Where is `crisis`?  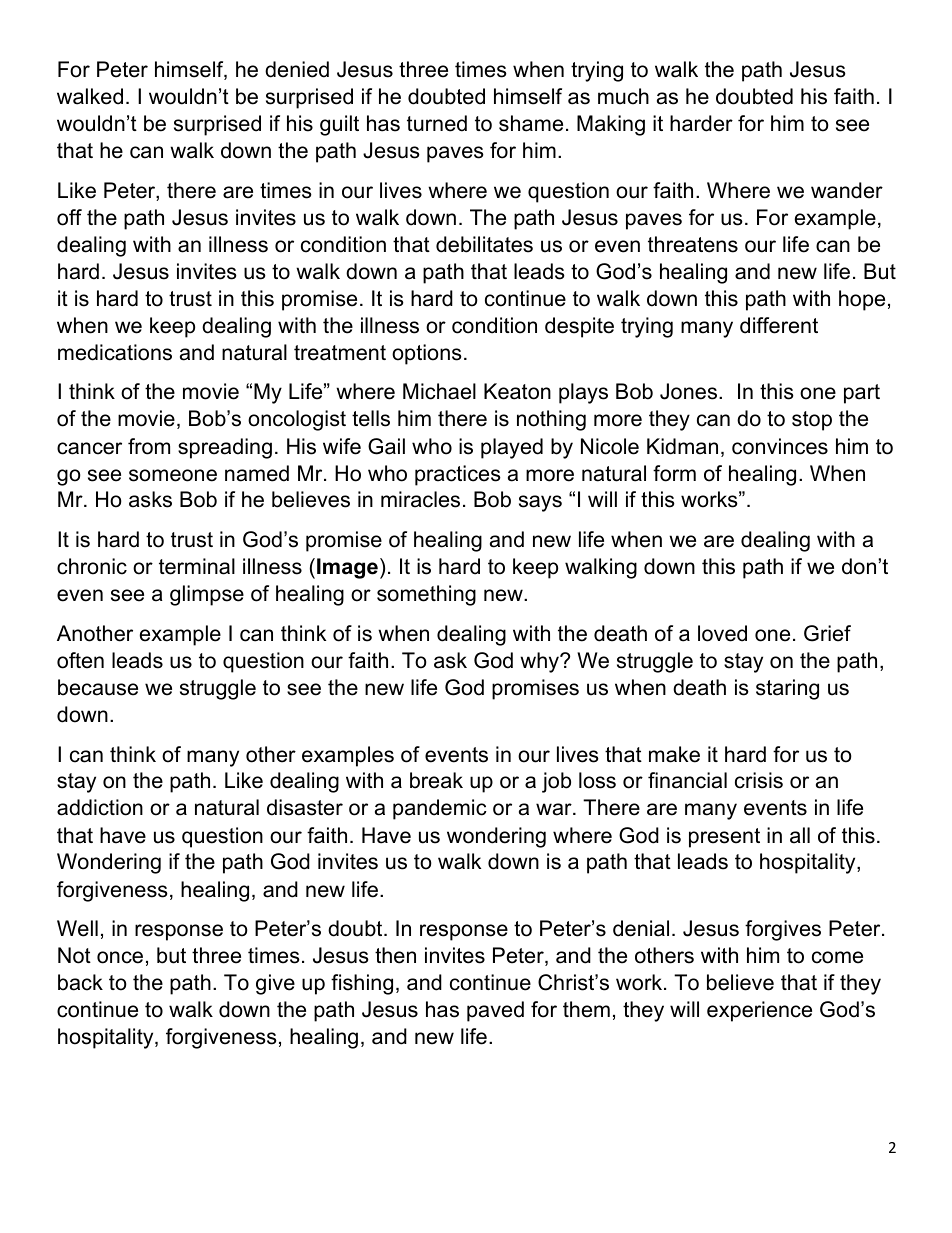 crisis is located at coordinates (759, 780).
